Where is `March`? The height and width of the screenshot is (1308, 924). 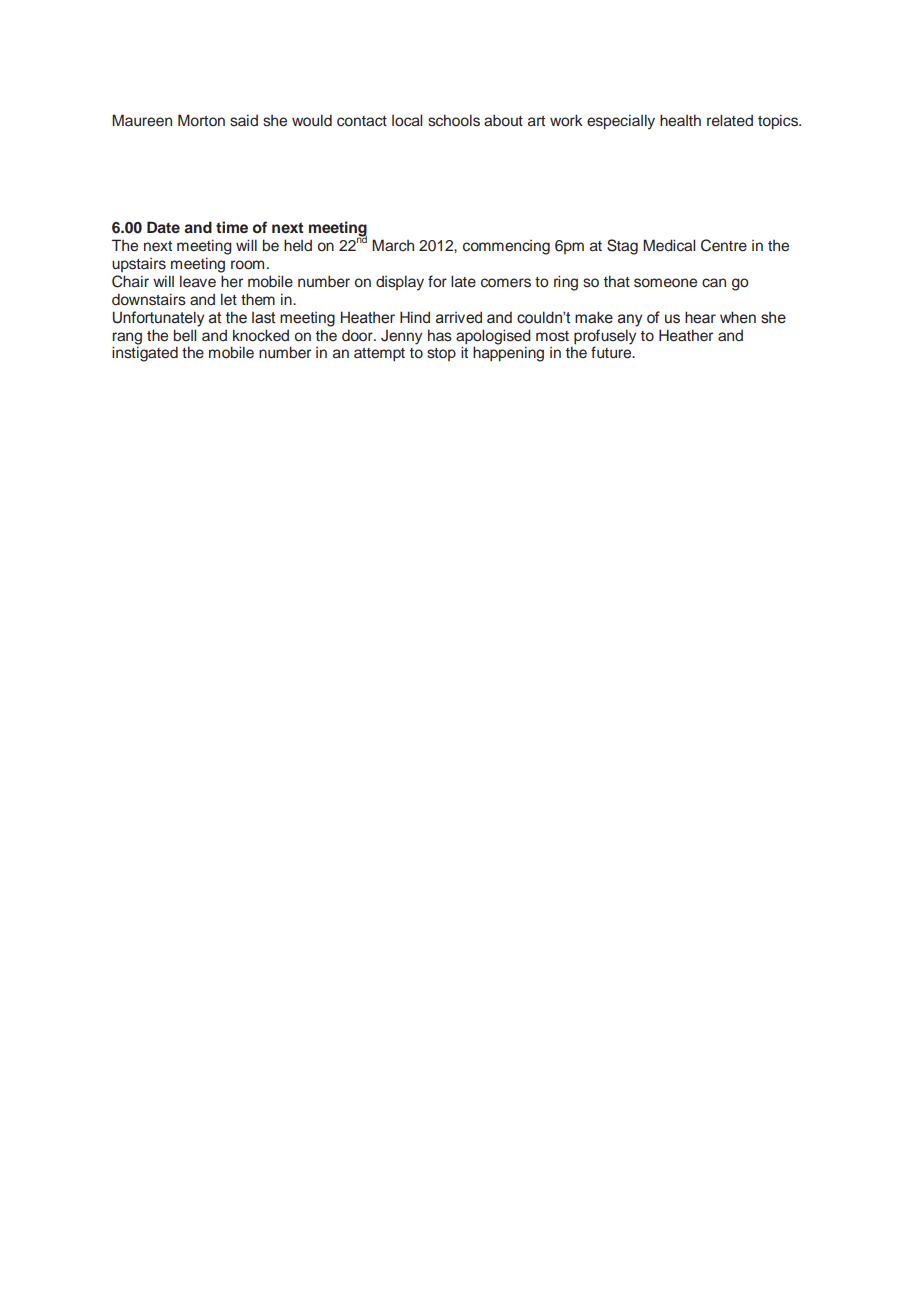 March is located at coordinates (393, 245).
